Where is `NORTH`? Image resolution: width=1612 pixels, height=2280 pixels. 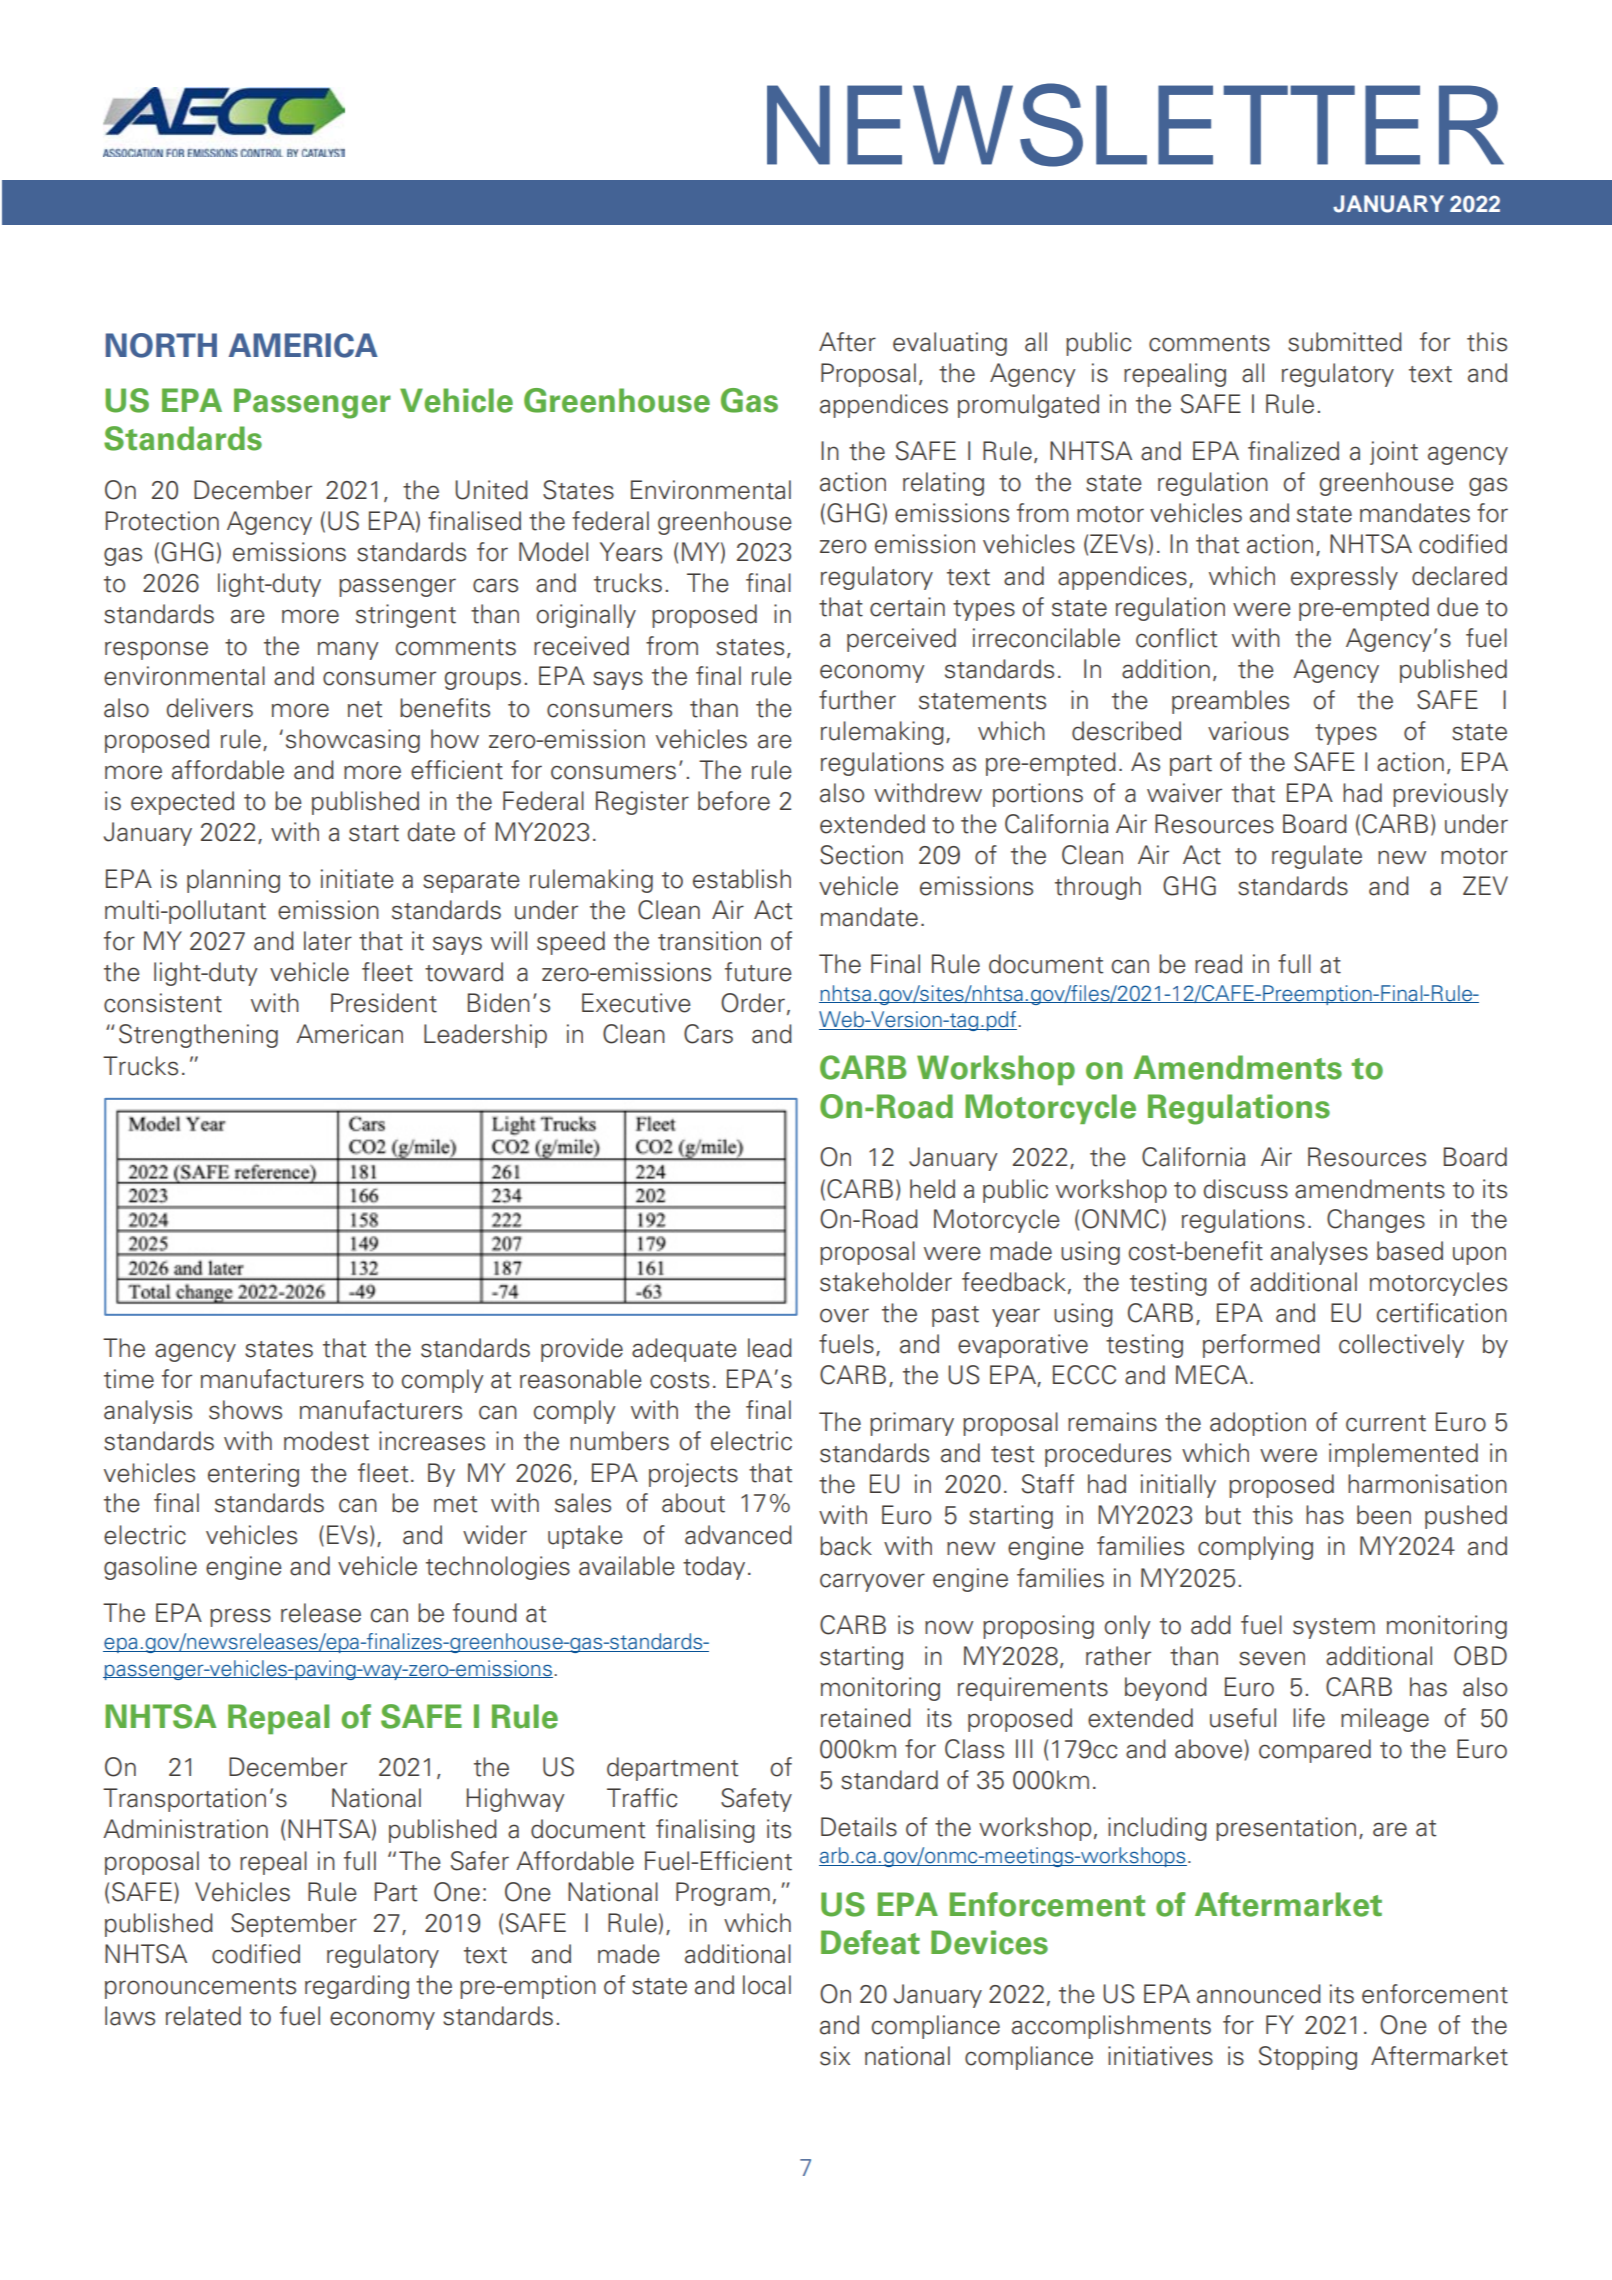 NORTH is located at coordinates (161, 345).
